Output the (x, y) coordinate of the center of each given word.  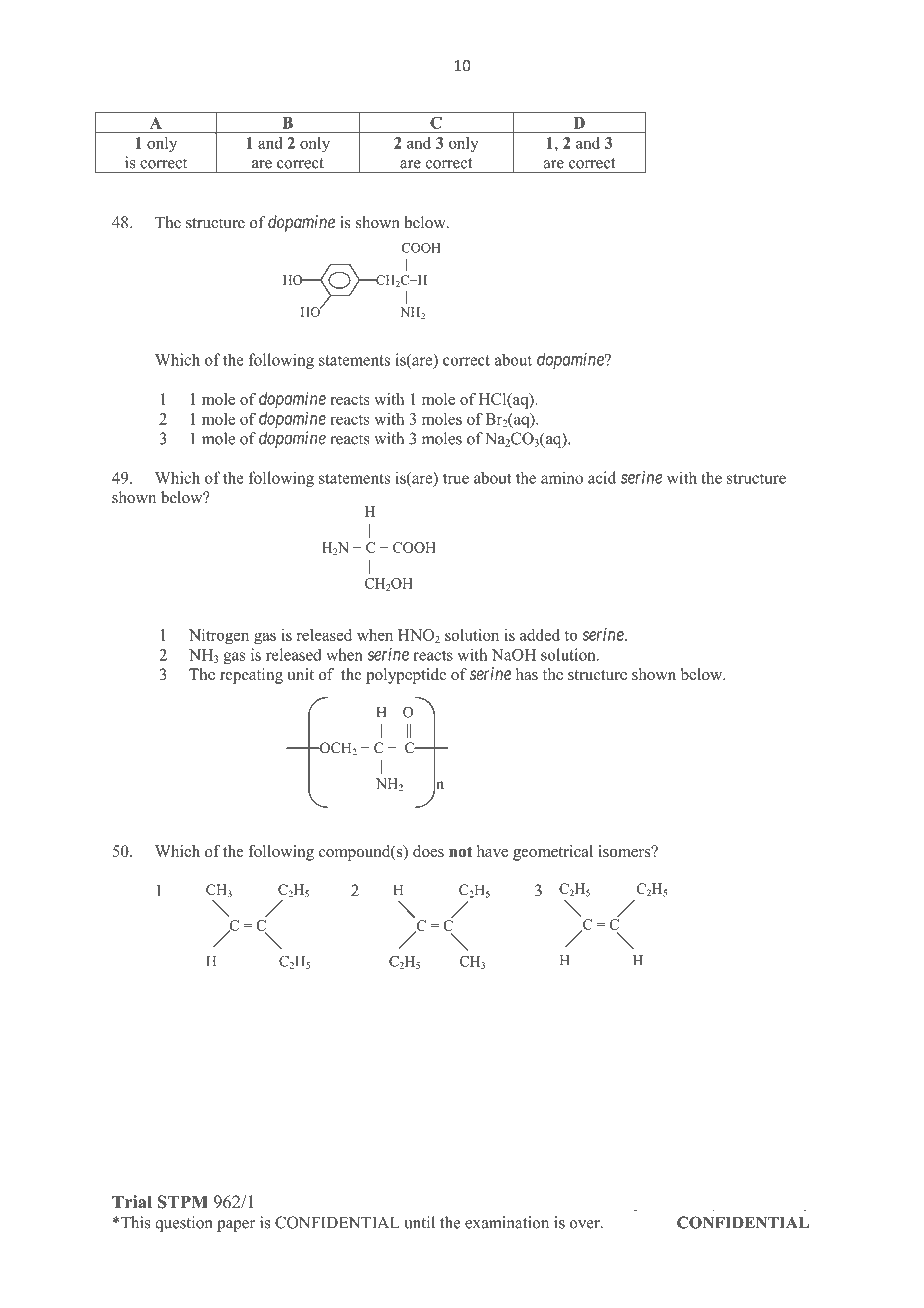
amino (562, 477)
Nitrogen (219, 636)
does (428, 851)
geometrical (553, 853)
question (183, 1224)
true (456, 478)
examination (507, 1222)
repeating (251, 676)
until (419, 1222)
